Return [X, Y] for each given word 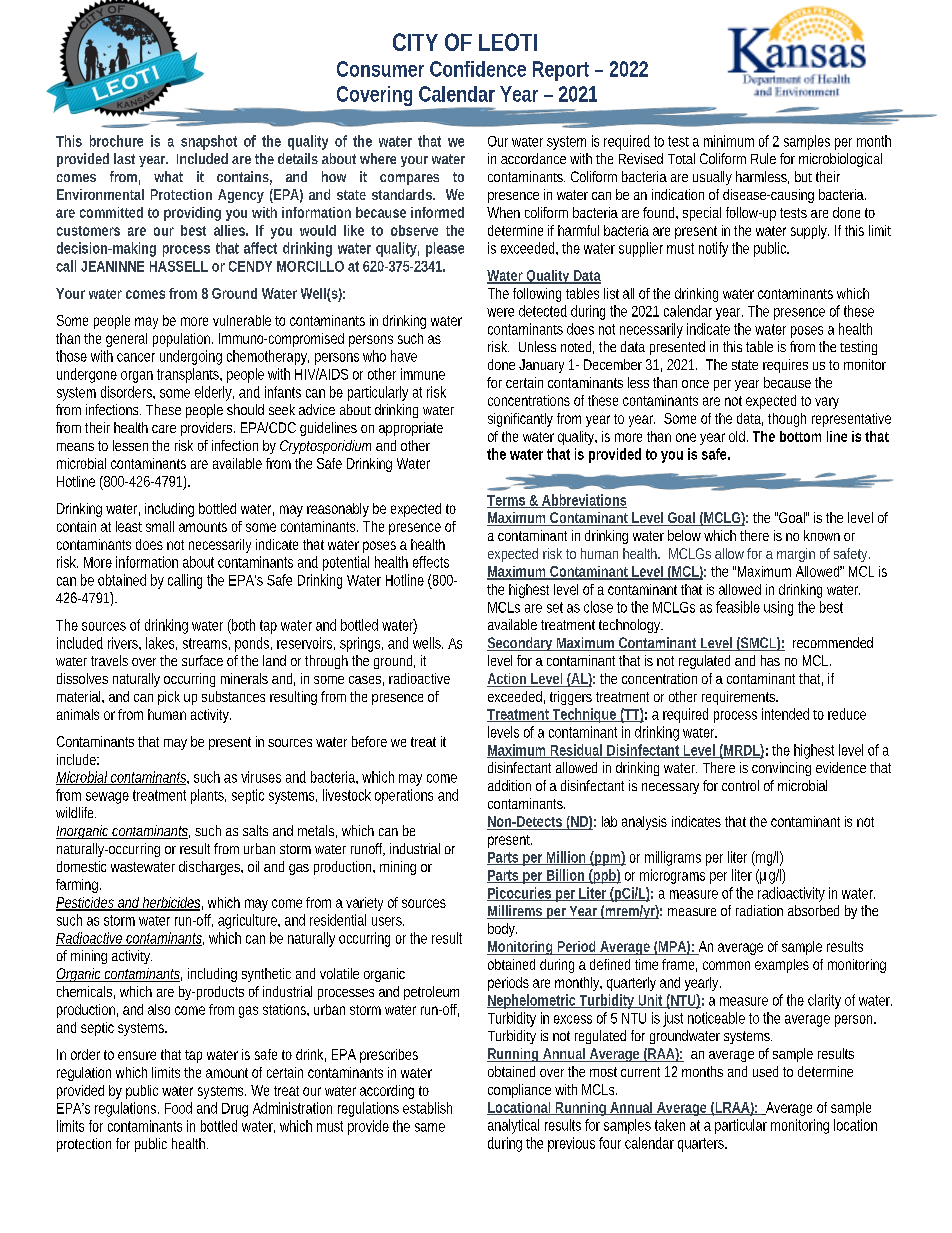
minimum [729, 141]
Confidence [478, 69]
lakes [161, 643]
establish [427, 1108]
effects [431, 562]
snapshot [209, 142]
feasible [738, 607]
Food [178, 1108]
